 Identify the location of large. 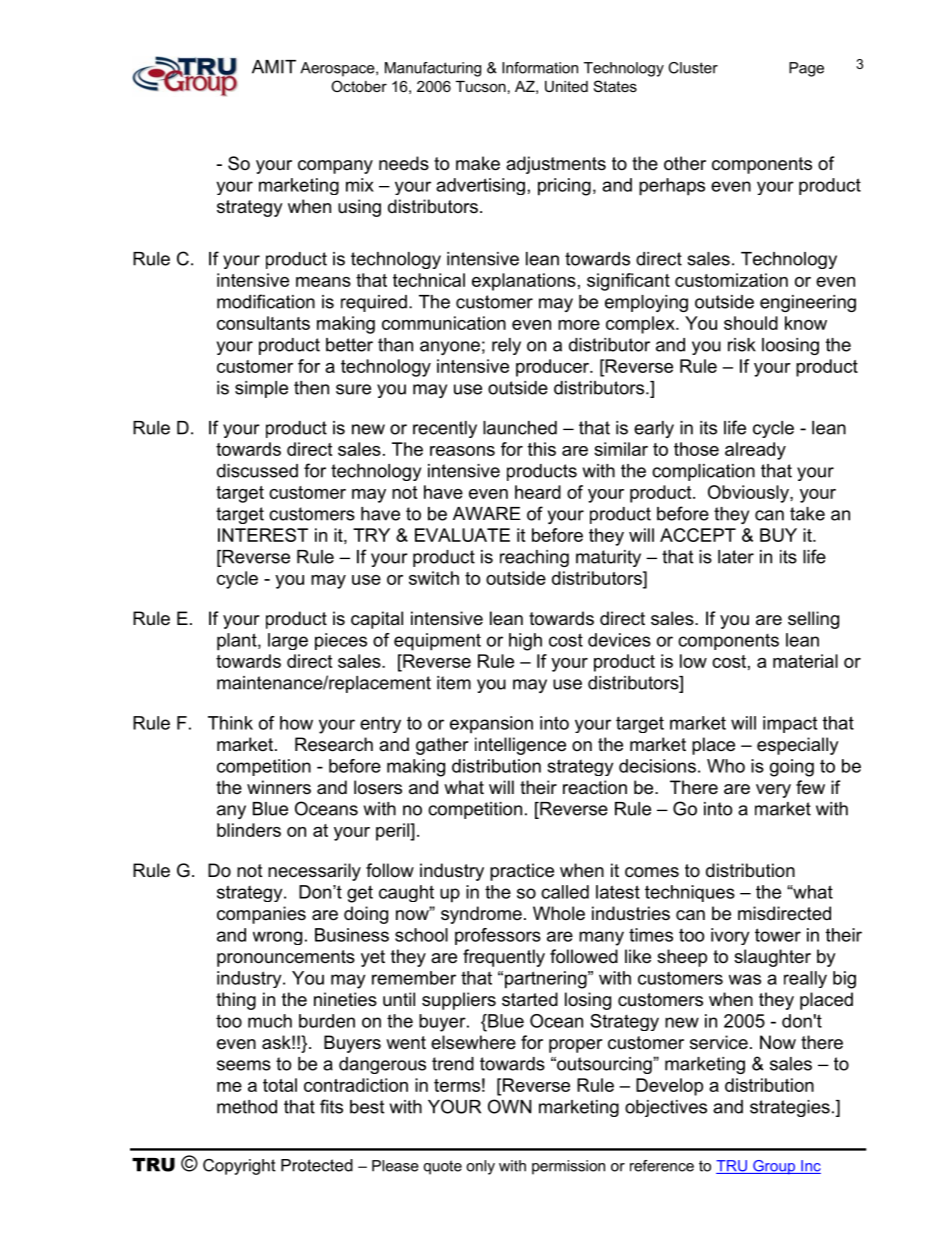
(288, 641).
